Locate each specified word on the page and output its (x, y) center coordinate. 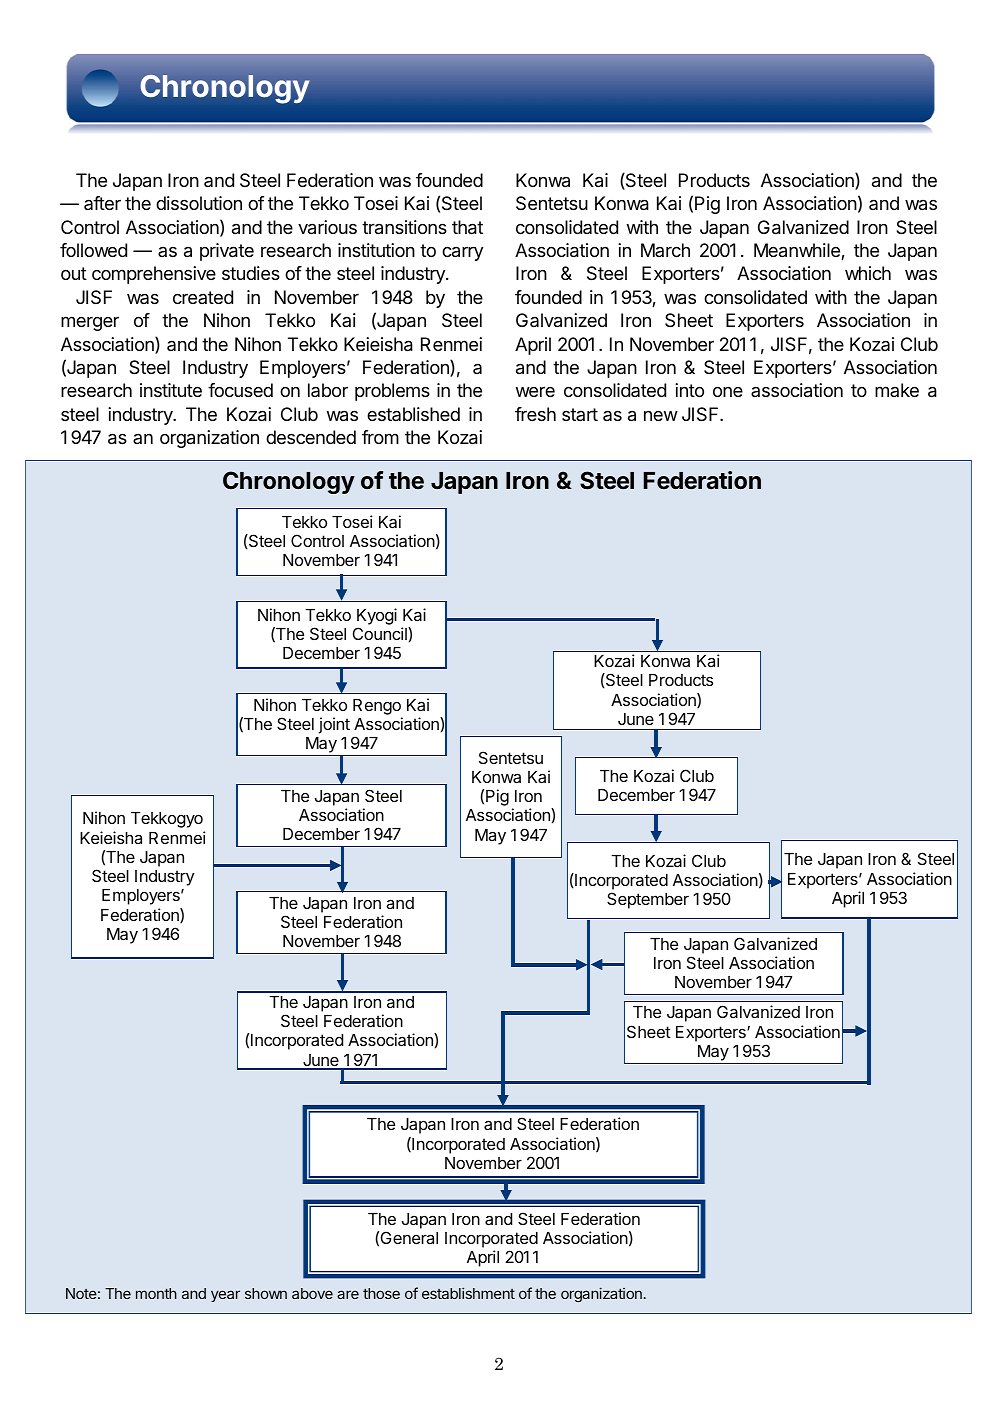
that (467, 227)
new (661, 416)
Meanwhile (798, 251)
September (648, 900)
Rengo (377, 707)
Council (381, 633)
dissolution (199, 203)
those (381, 1293)
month (156, 1293)
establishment (468, 1293)
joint (334, 725)
